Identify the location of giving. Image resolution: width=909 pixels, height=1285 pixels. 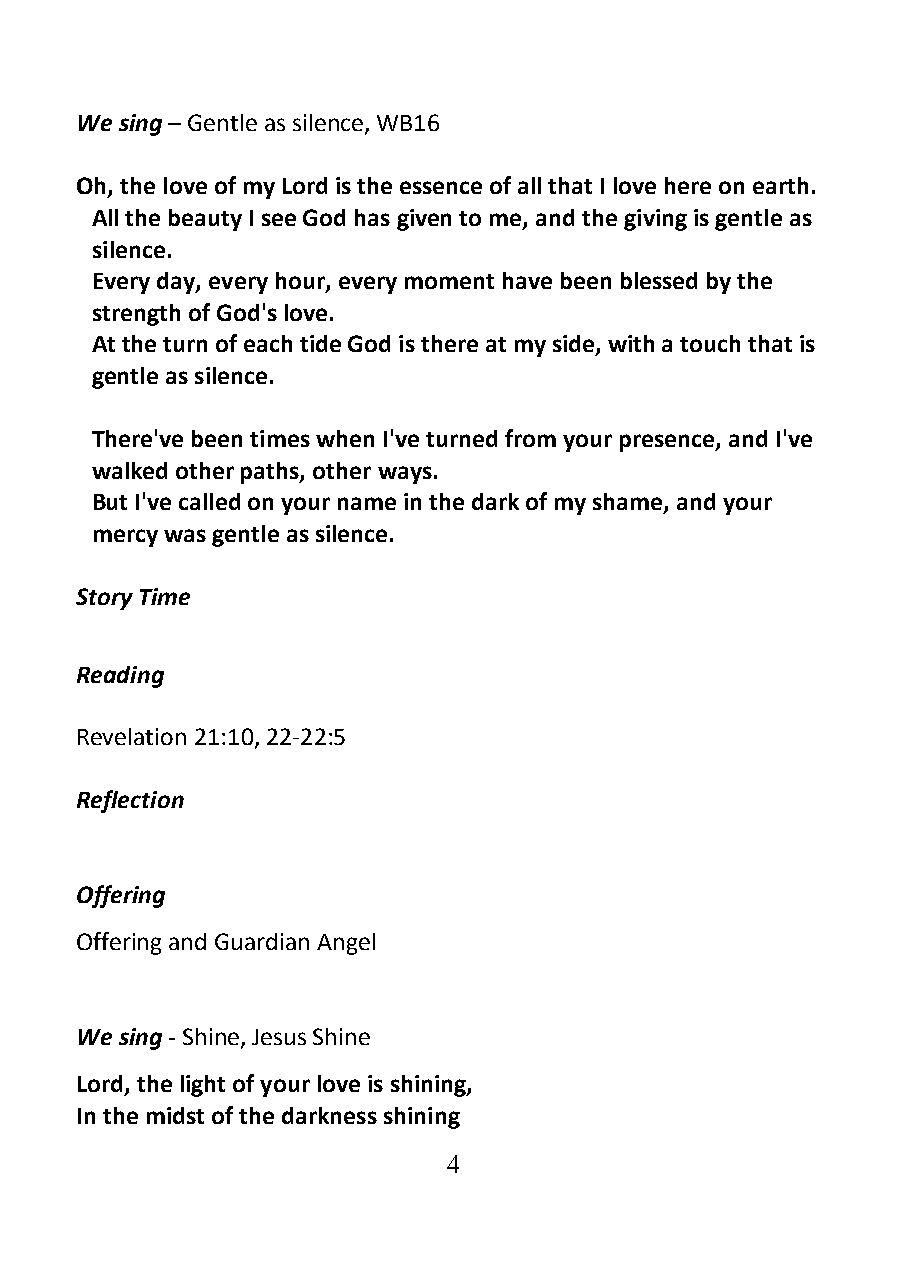
(655, 220).
